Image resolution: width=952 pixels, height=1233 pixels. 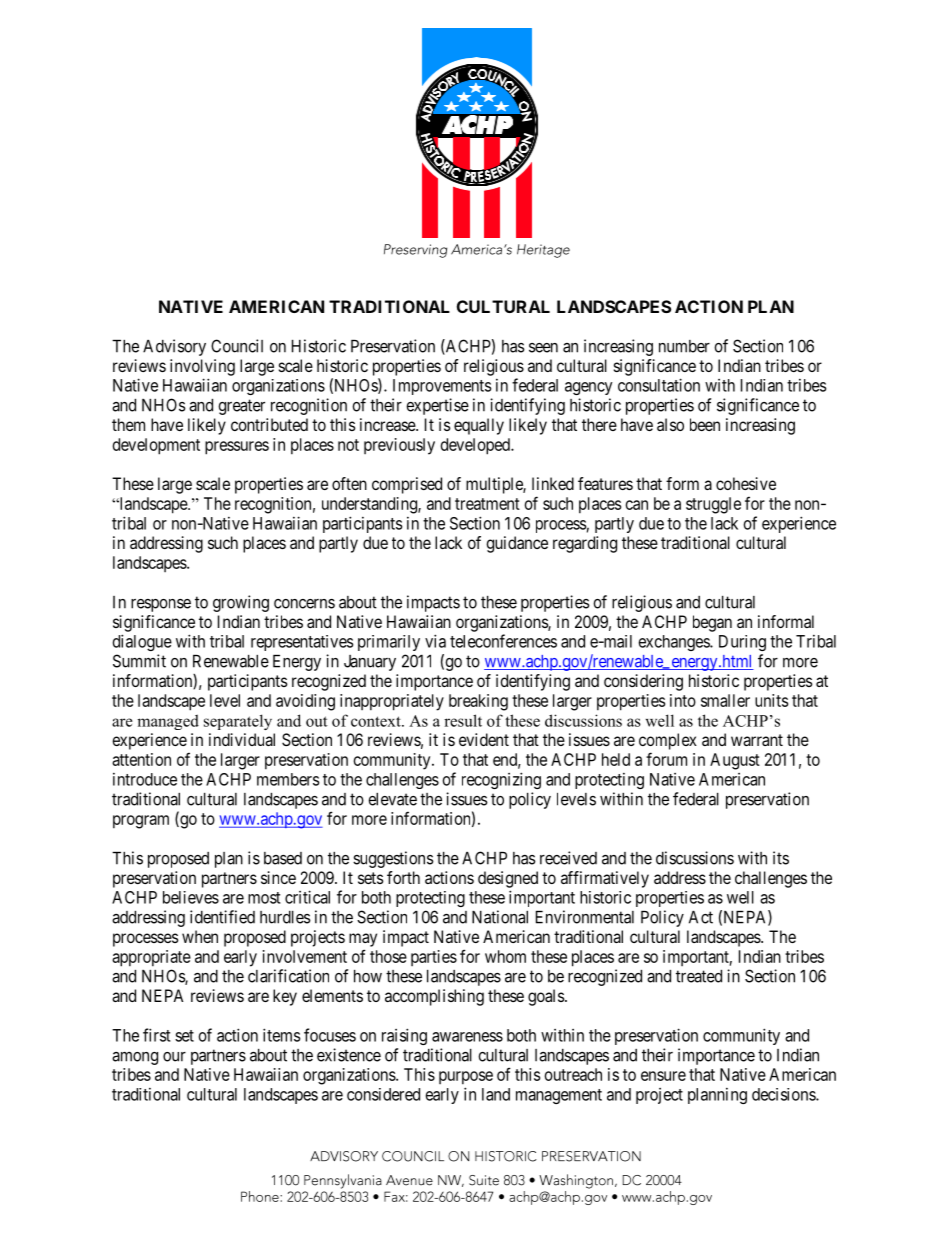 What do you see at coordinates (442, 387) in the document?
I see `Improvements` at bounding box center [442, 387].
